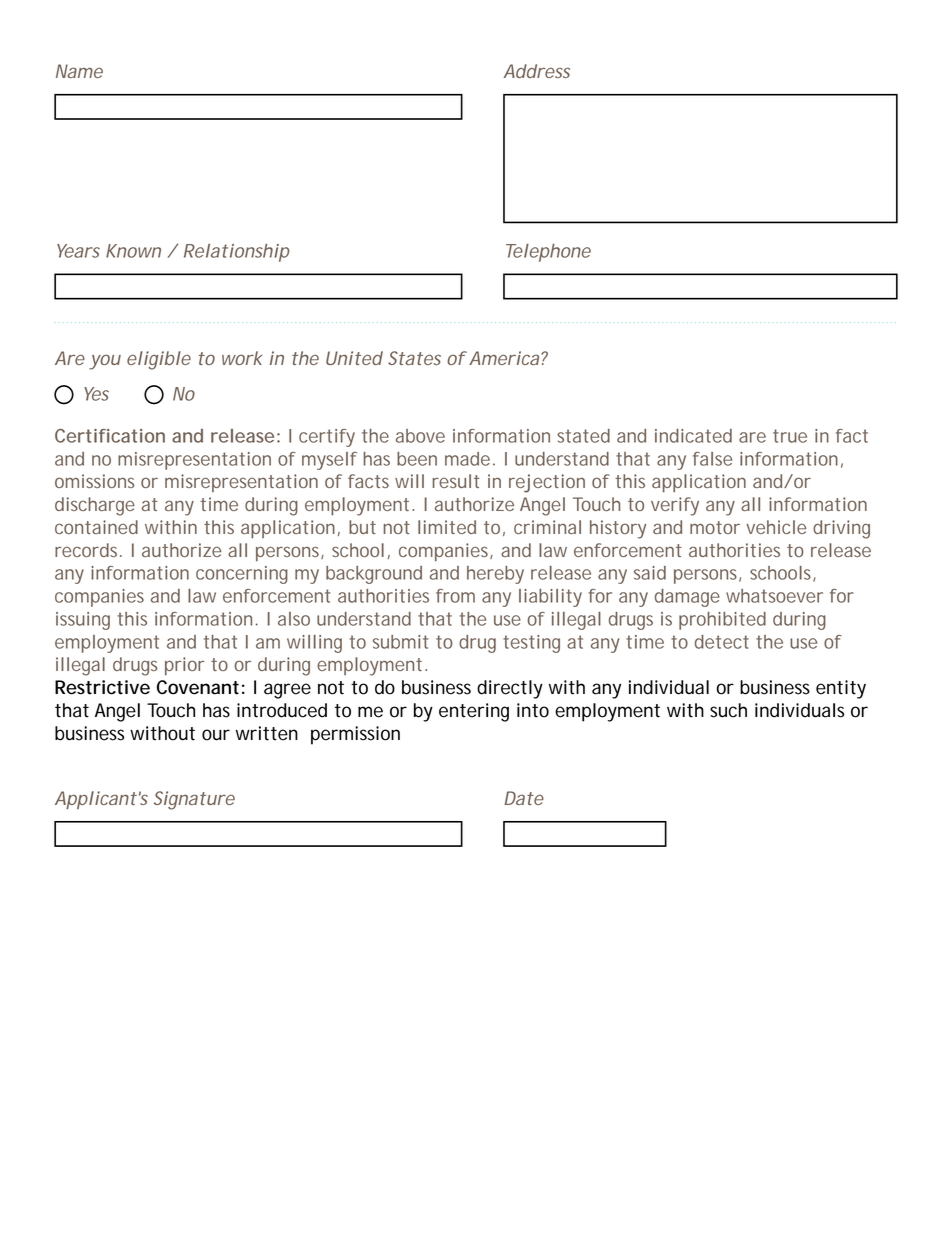  What do you see at coordinates (110, 436) in the screenshot?
I see `Certification` at bounding box center [110, 436].
